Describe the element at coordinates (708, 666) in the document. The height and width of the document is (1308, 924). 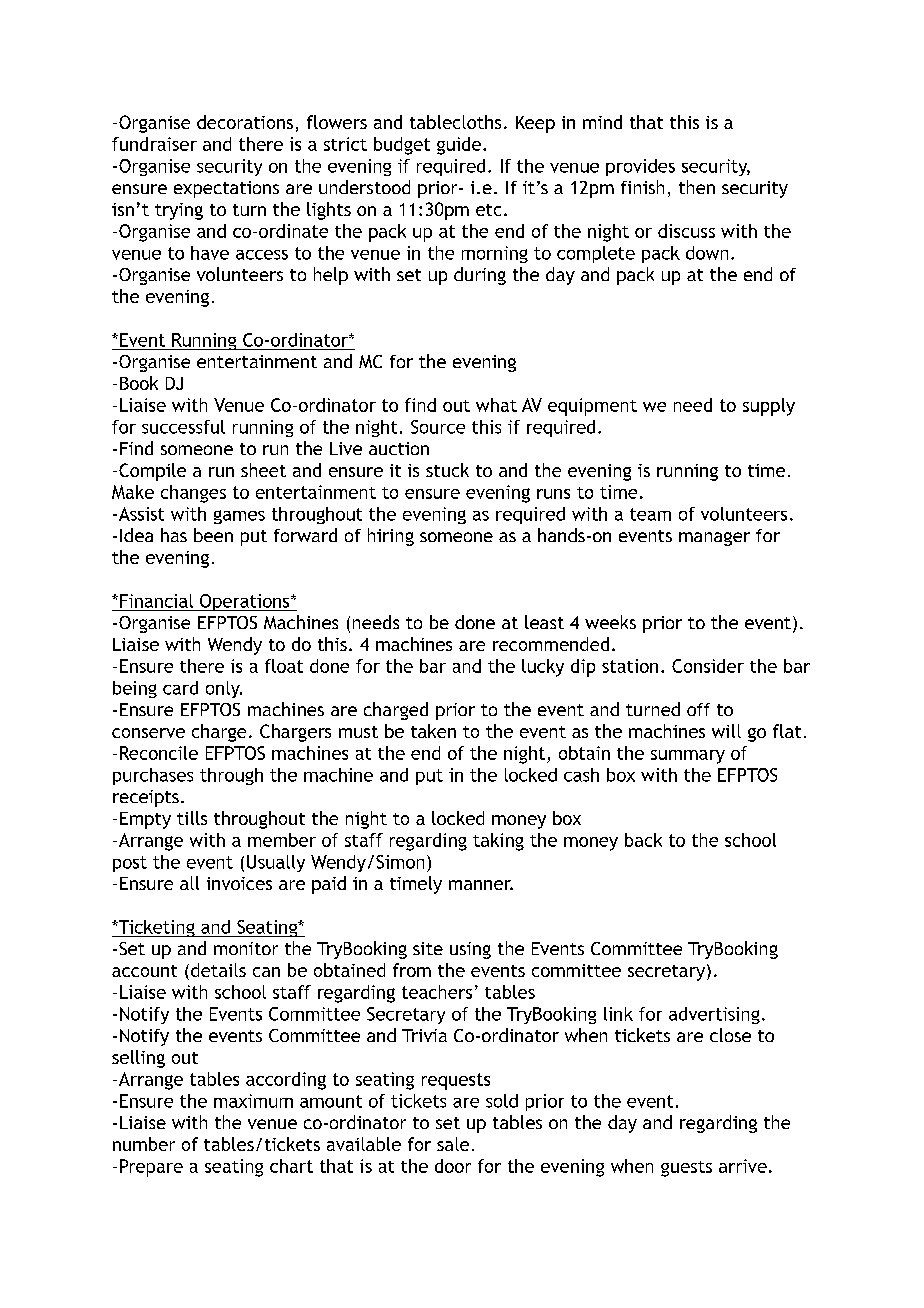
I see `Consider` at that location.
